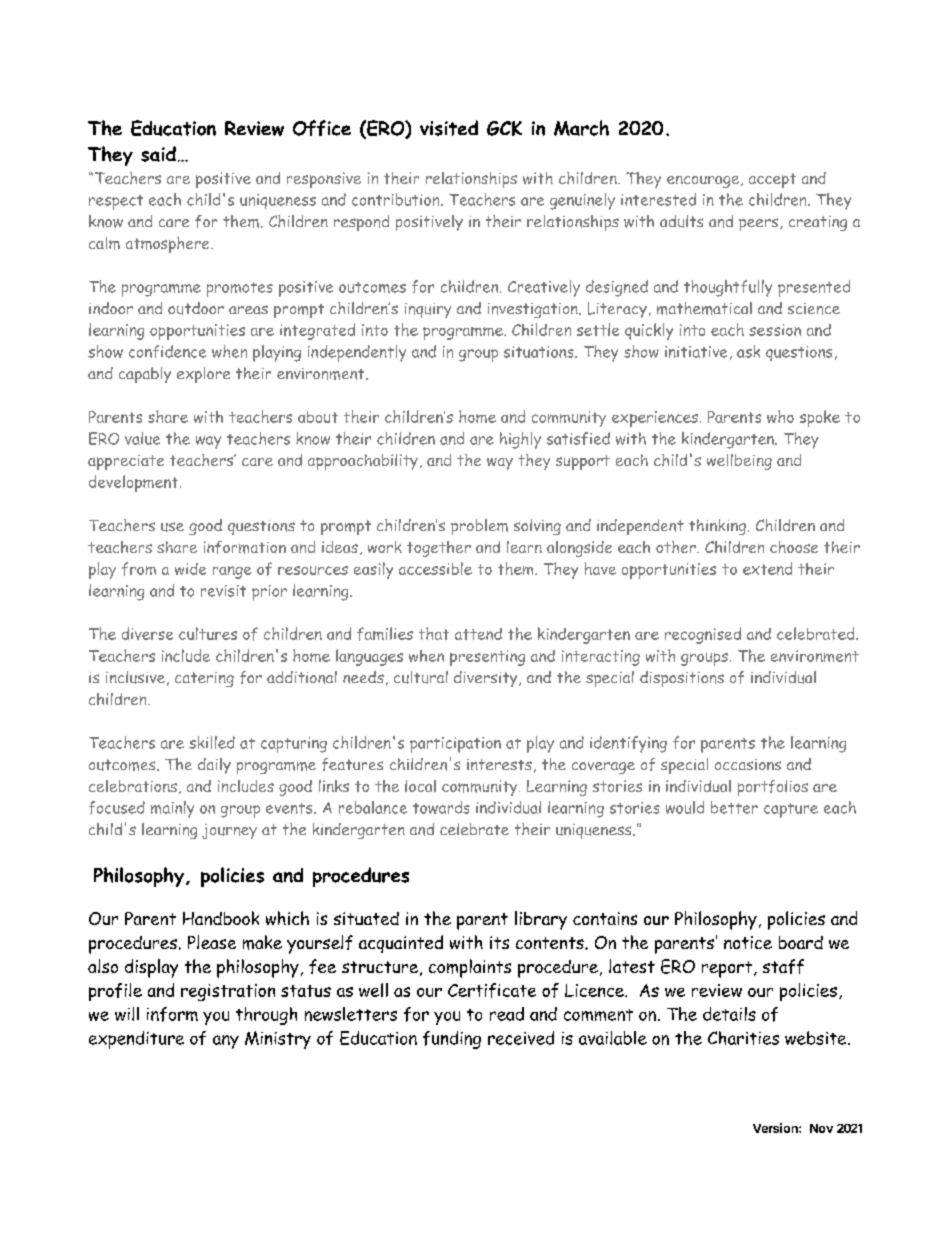 The image size is (952, 1233). I want to click on encourage, so click(704, 182).
